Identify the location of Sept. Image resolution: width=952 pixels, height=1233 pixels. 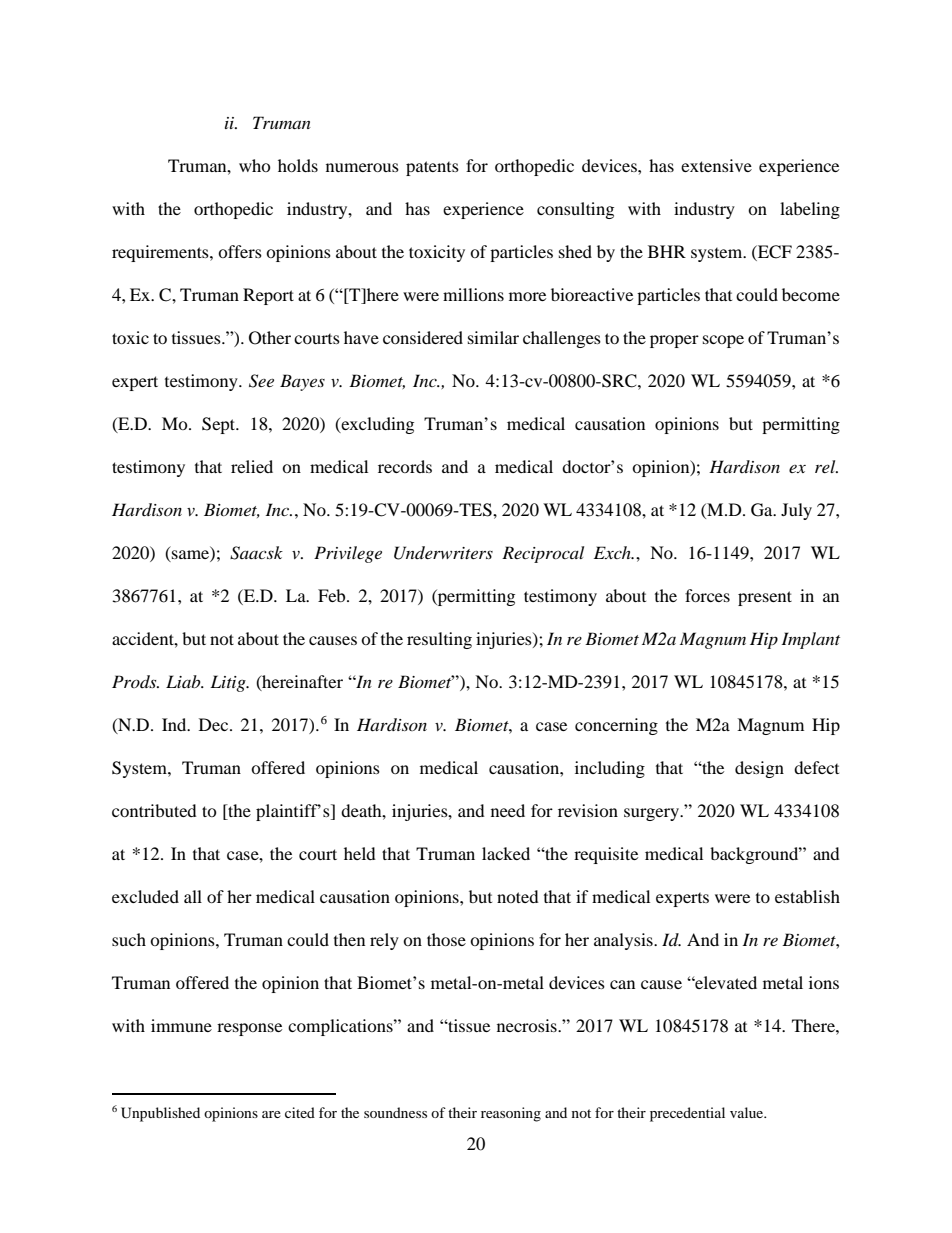
(220, 425).
